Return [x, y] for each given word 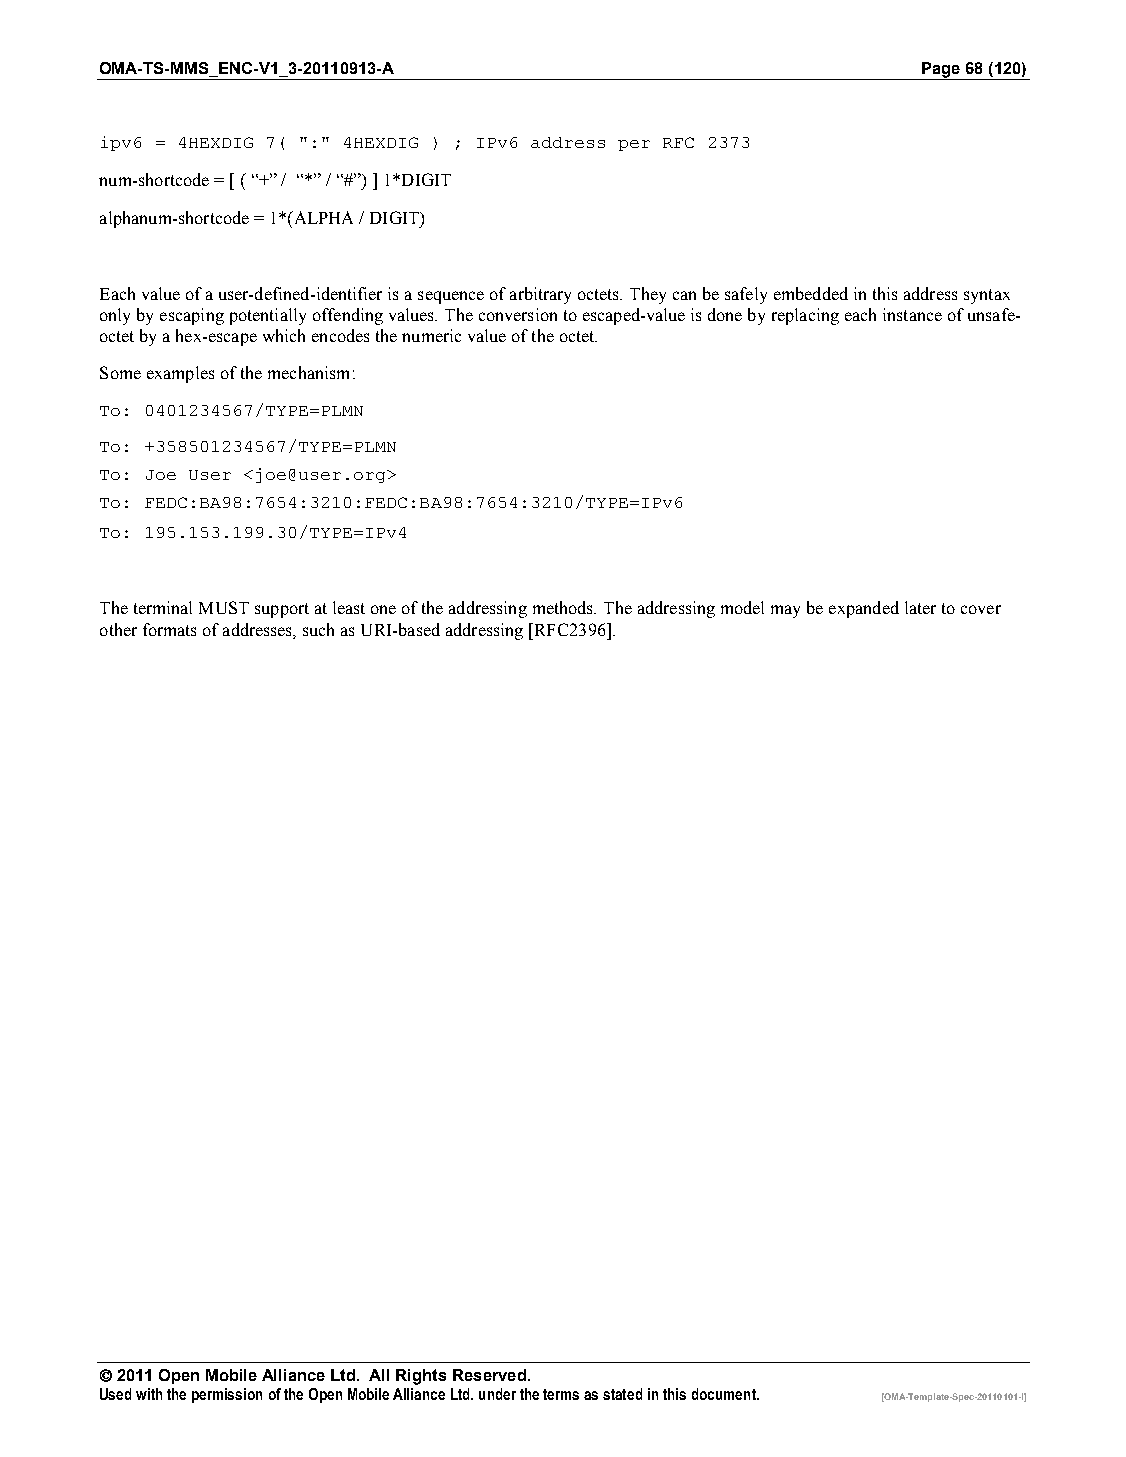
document [725, 1394]
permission [227, 1395]
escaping [192, 316]
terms [561, 1394]
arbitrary [540, 295]
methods [564, 607]
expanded [864, 609]
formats [169, 629]
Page [941, 70]
